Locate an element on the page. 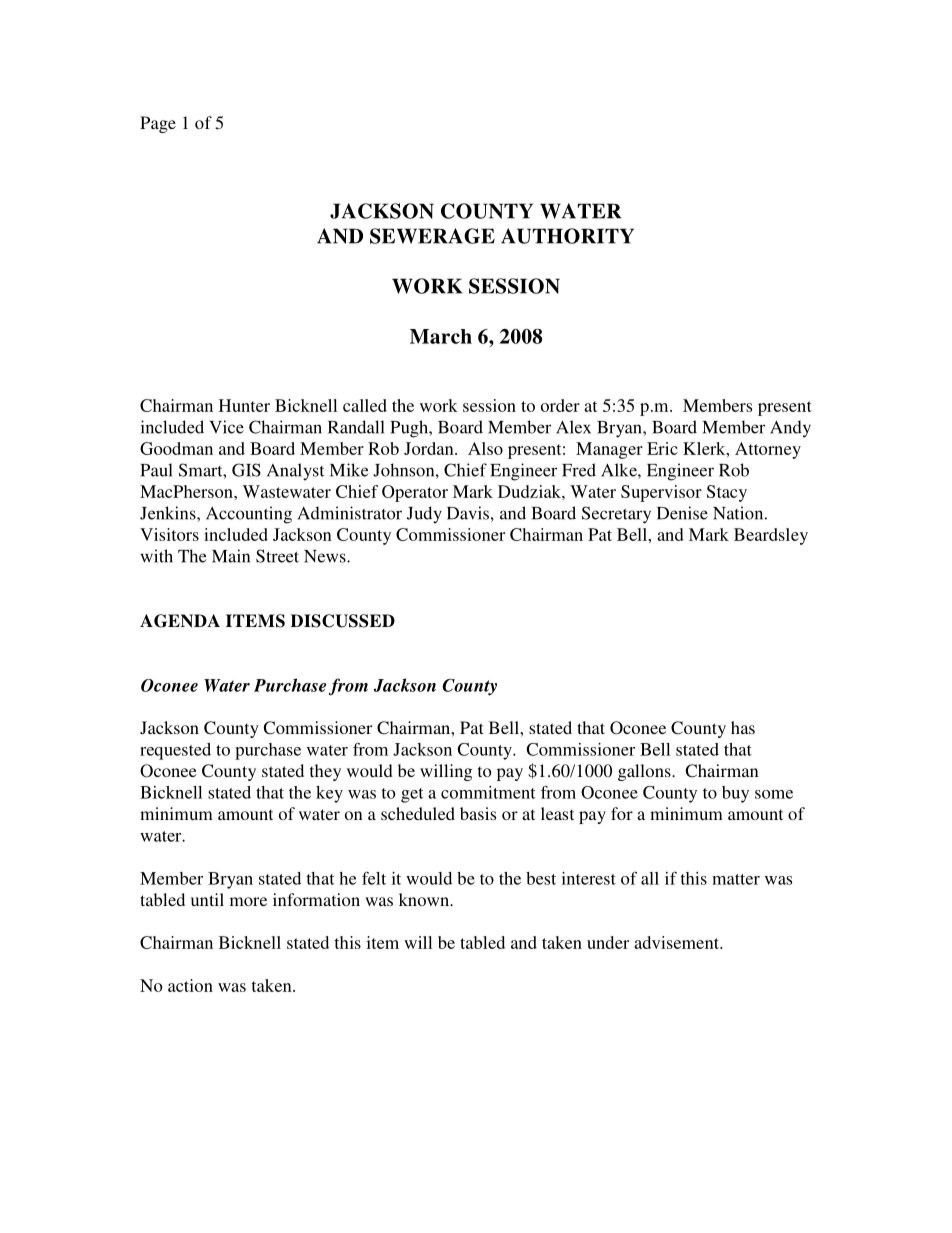 The image size is (952, 1233). Page is located at coordinates (158, 124).
